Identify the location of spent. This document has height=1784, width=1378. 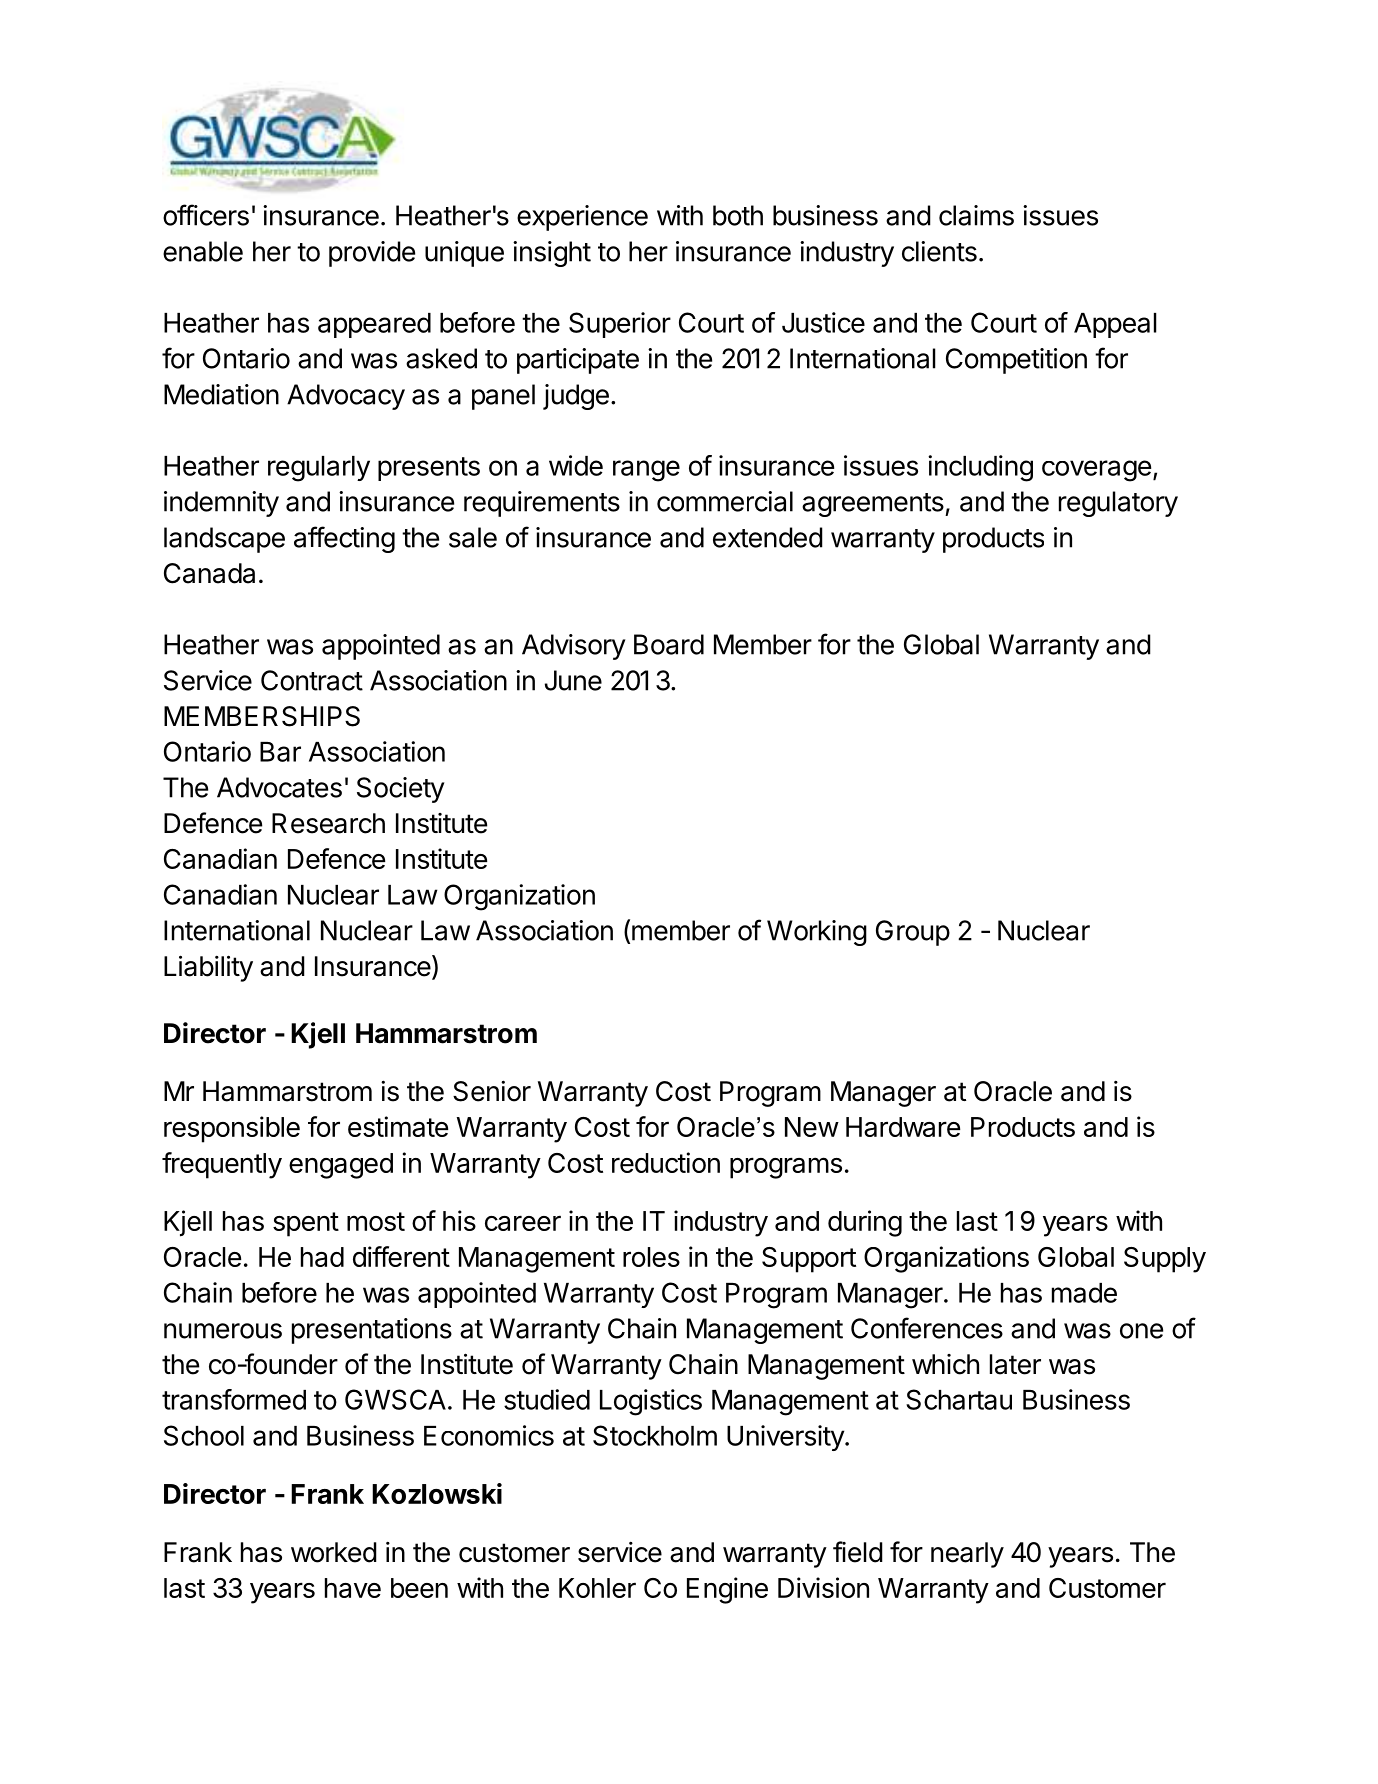
(306, 1224).
